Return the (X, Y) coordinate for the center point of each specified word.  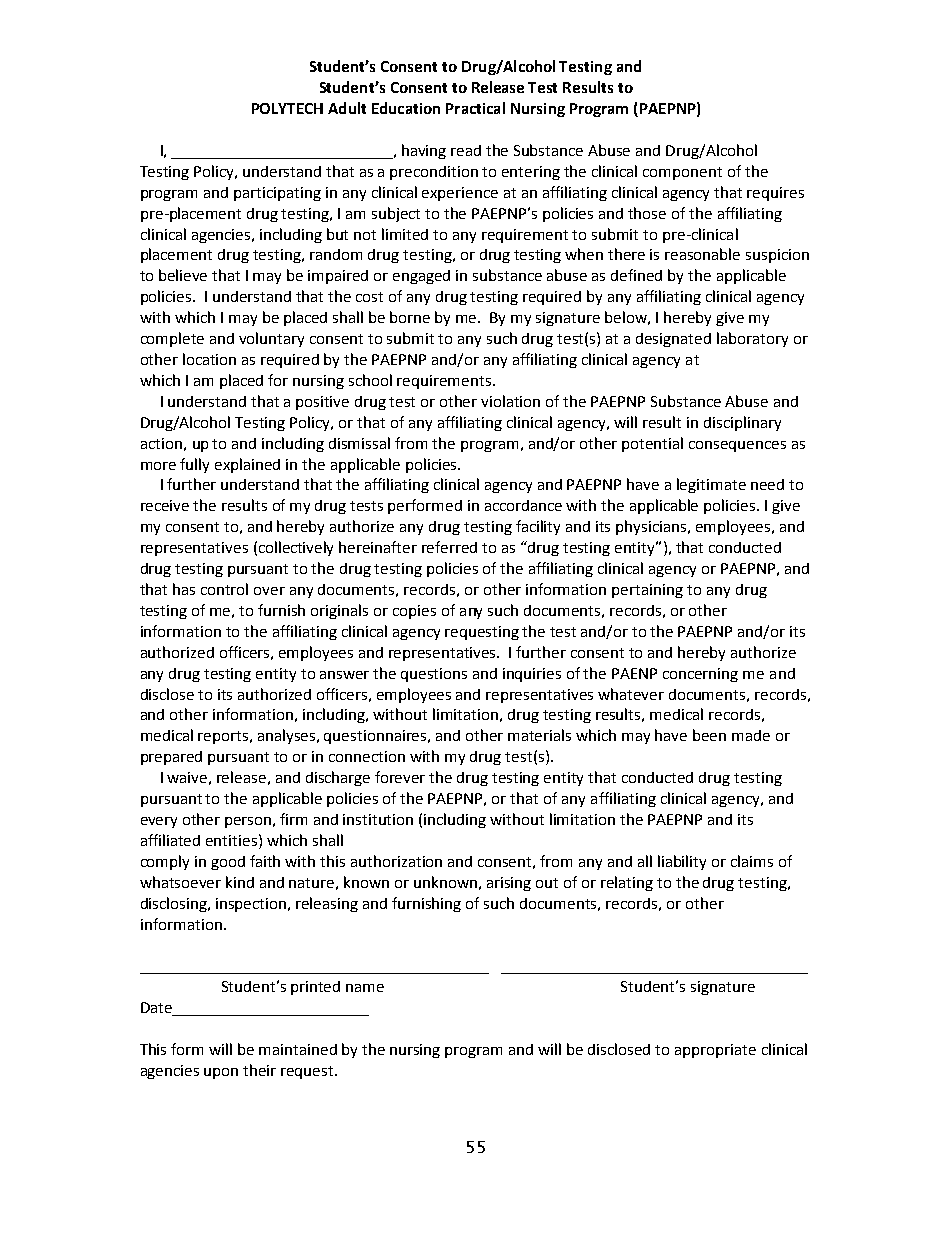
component (682, 173)
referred (449, 547)
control (224, 589)
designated (673, 340)
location (209, 359)
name (365, 988)
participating (277, 194)
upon (221, 1073)
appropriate (715, 1051)
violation (510, 401)
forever (400, 777)
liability (682, 862)
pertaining (647, 591)
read (466, 150)
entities (233, 840)
